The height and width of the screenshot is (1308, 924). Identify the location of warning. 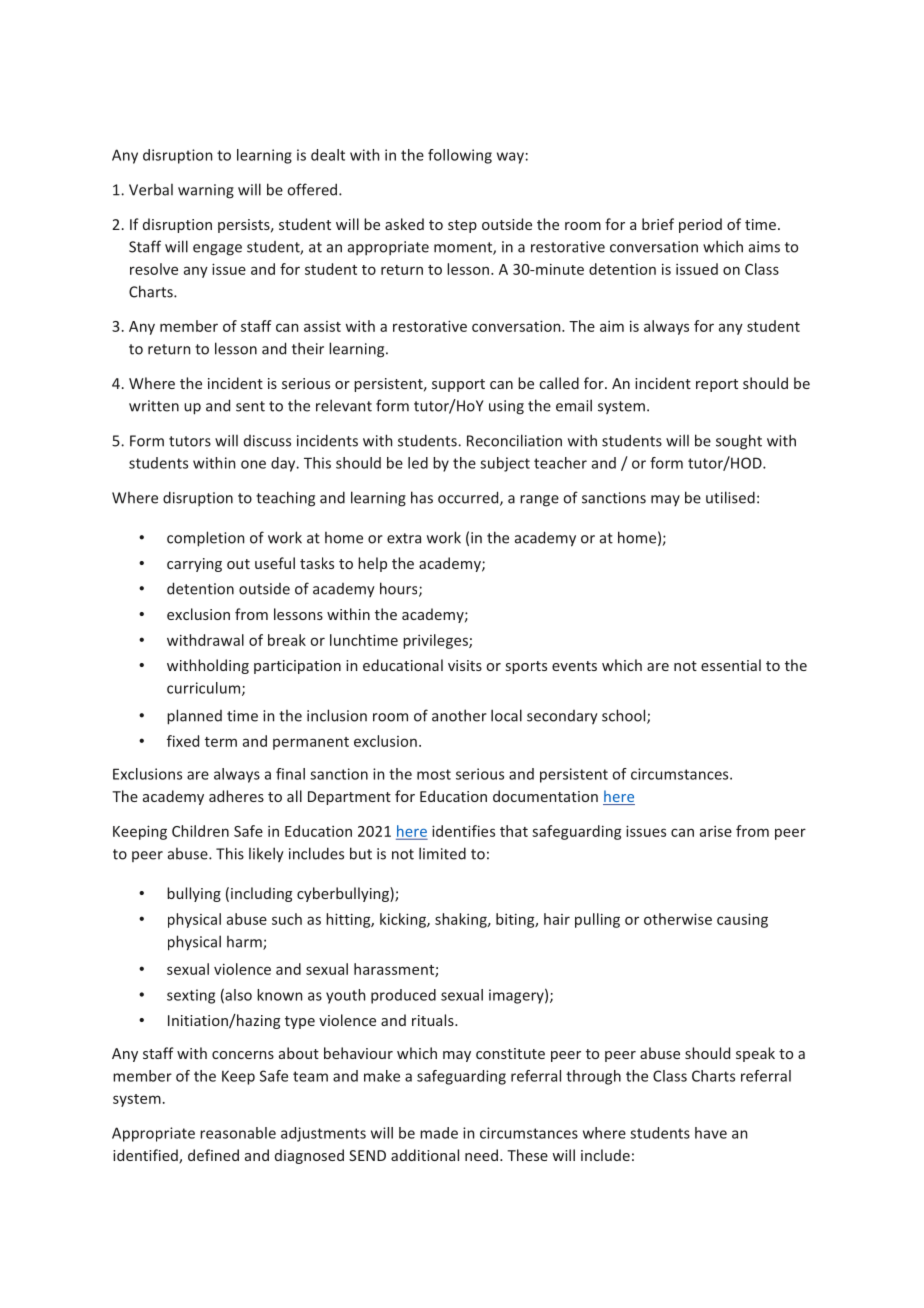
(206, 191).
